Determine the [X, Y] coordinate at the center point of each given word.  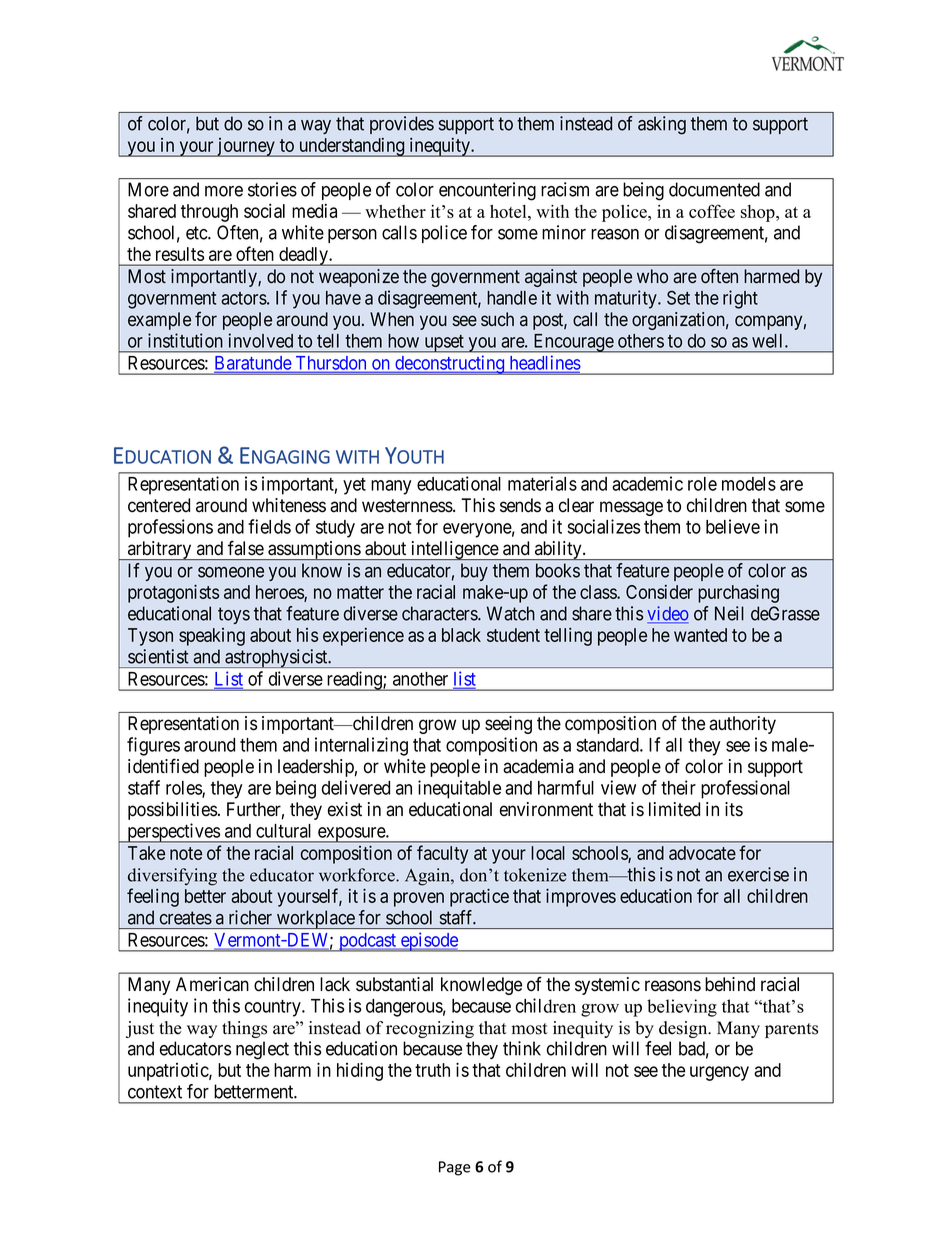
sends [520, 505]
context [155, 1092]
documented [714, 189]
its [734, 809]
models [749, 484]
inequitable [459, 789]
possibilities [172, 811]
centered [159, 505]
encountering [487, 191]
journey [246, 147]
